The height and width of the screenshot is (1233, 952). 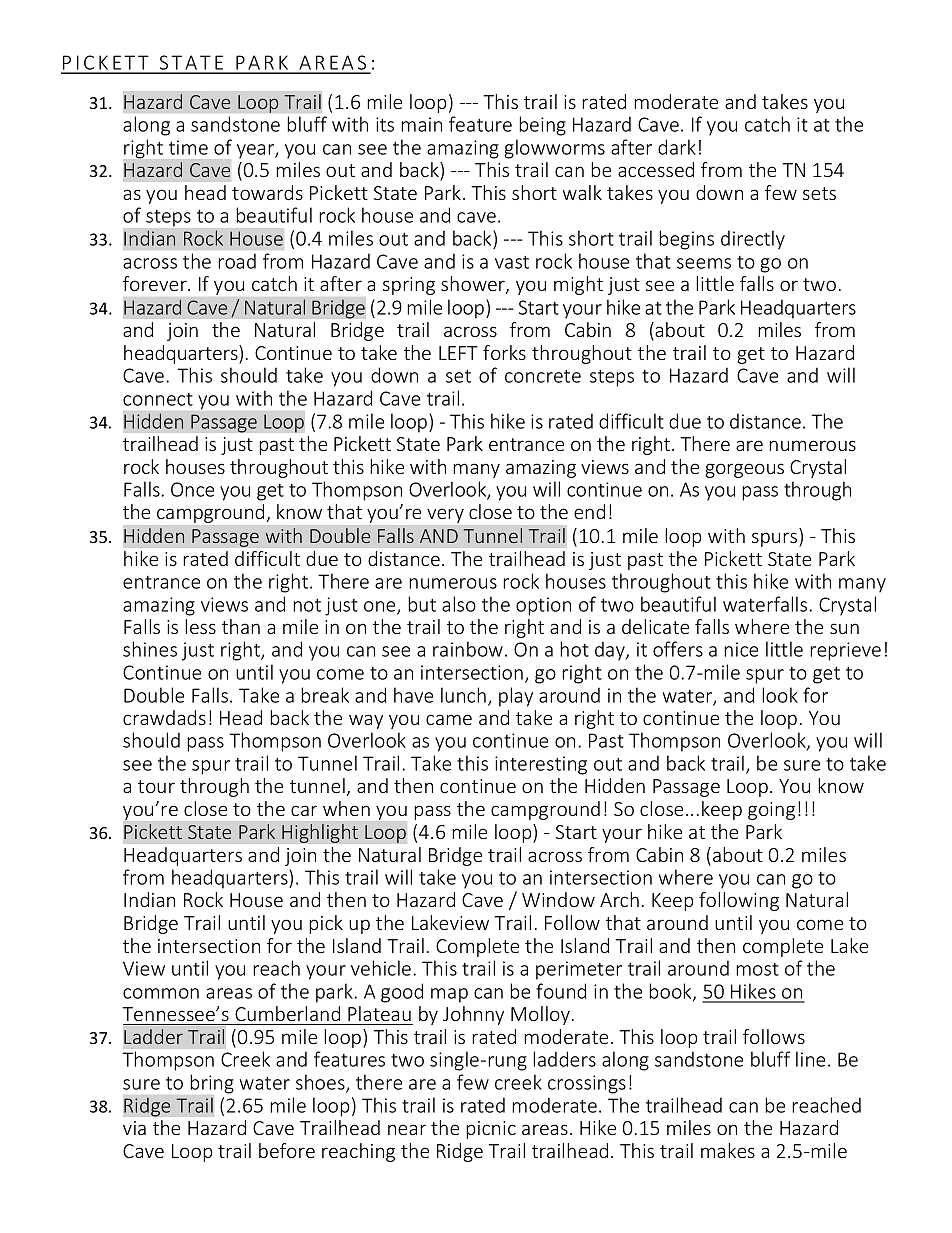 What do you see at coordinates (212, 1084) in the screenshot?
I see `bring` at bounding box center [212, 1084].
